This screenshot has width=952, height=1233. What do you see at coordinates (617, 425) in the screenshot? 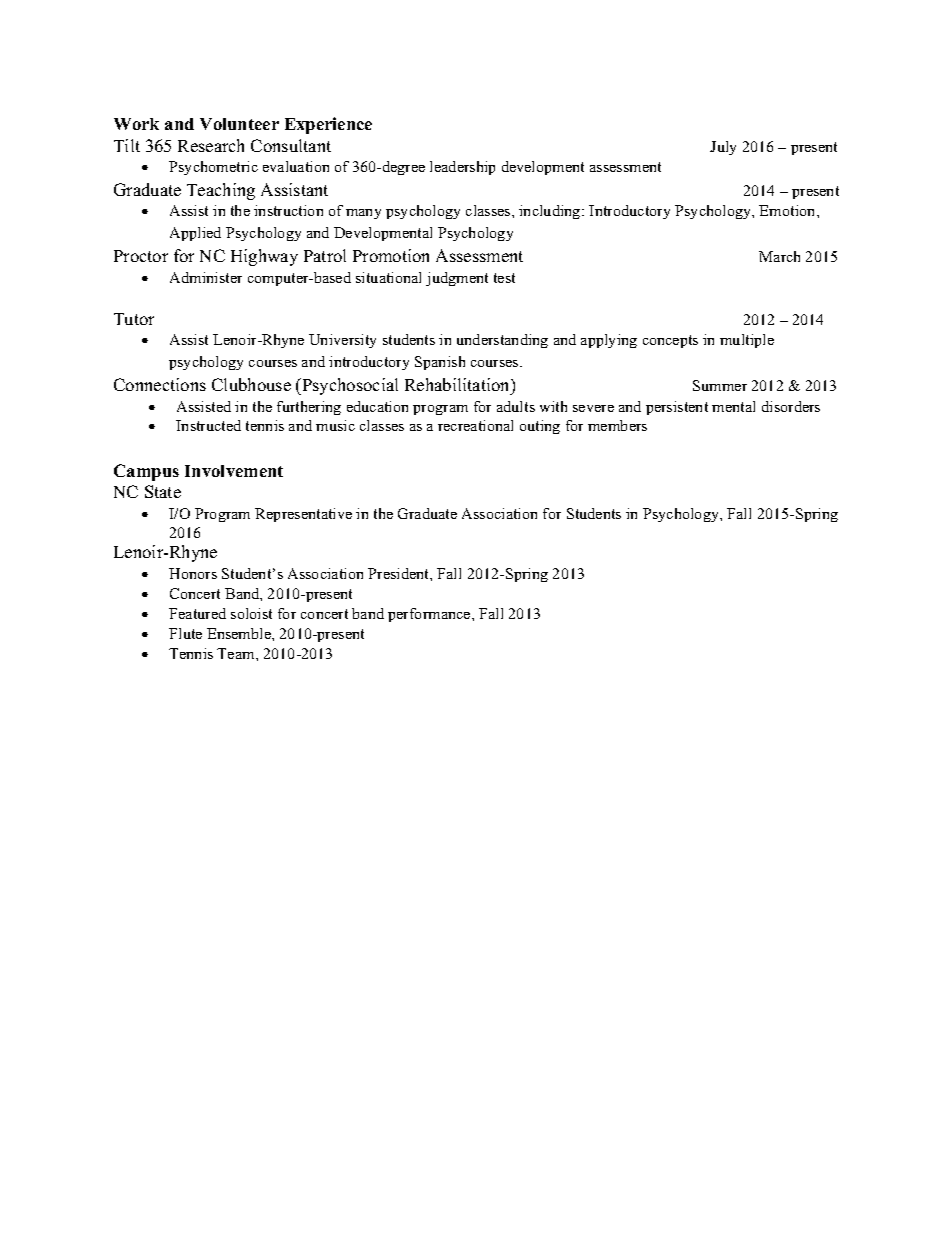
I see `members` at bounding box center [617, 425].
